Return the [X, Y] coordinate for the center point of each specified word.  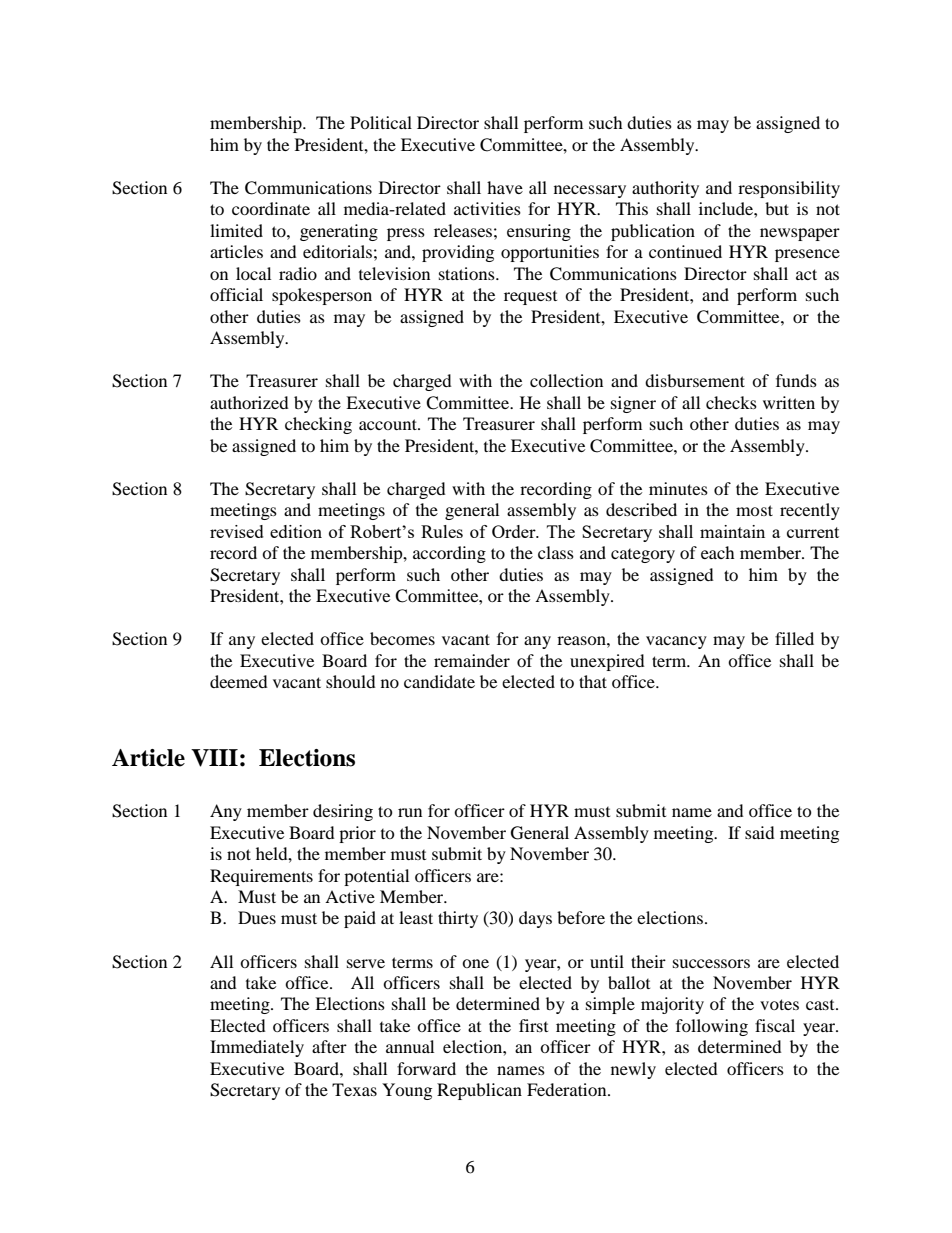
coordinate [271, 208]
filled [794, 638]
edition [296, 531]
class [556, 552]
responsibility [789, 189]
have [505, 187]
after [329, 1046]
